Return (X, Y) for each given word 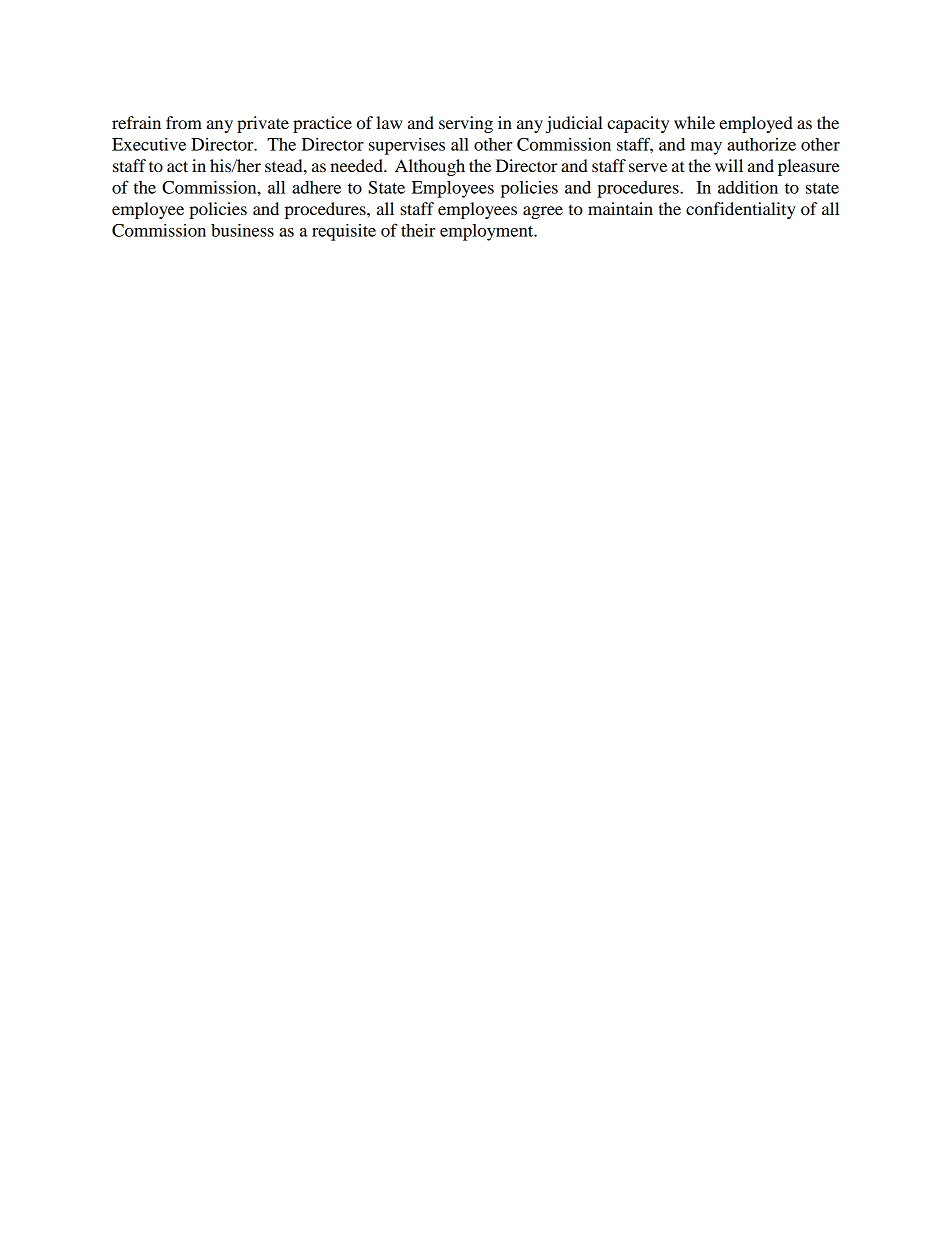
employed (756, 124)
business (242, 230)
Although (430, 167)
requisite (344, 232)
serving (466, 124)
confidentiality (741, 210)
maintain (620, 208)
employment (488, 232)
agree (543, 212)
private (263, 124)
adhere (316, 187)
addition (748, 187)
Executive (149, 144)
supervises (407, 146)
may (706, 148)
